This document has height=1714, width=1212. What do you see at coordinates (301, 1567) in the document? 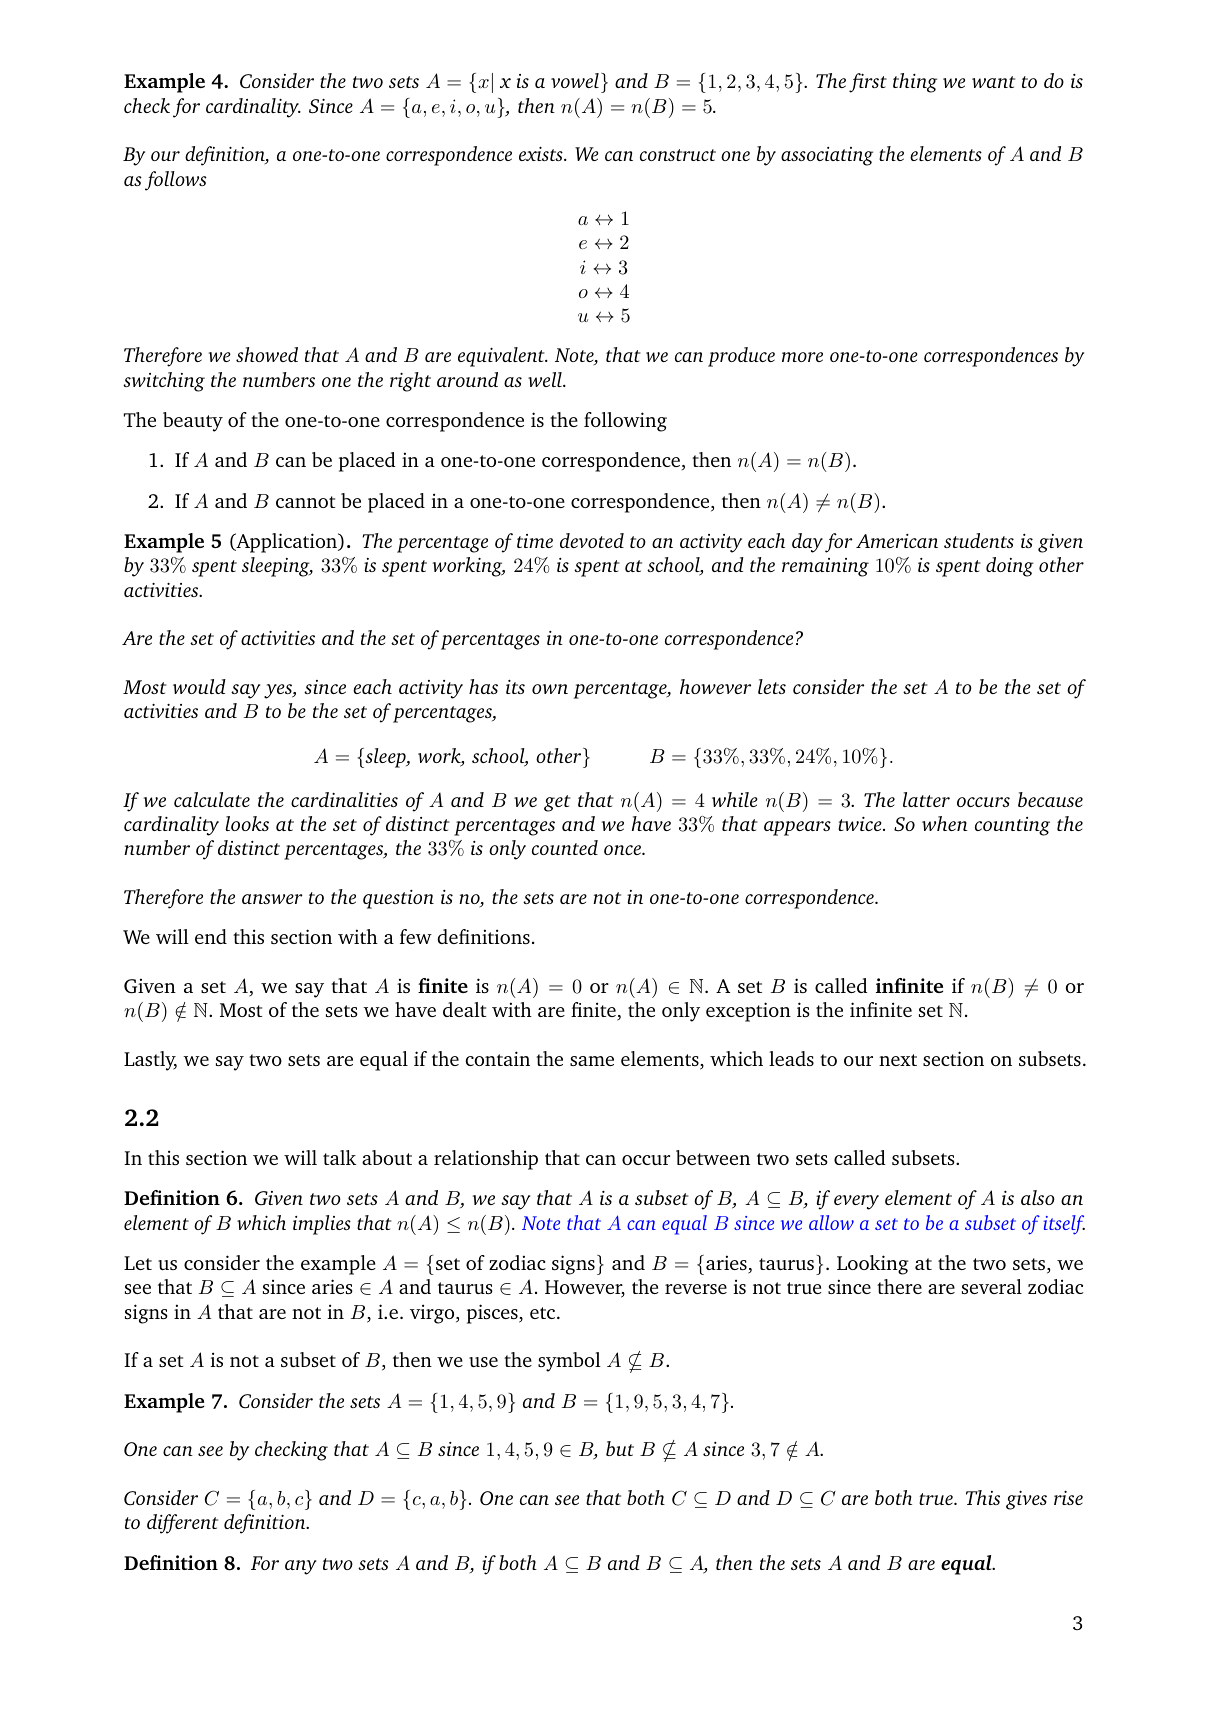
I see `any` at bounding box center [301, 1567].
